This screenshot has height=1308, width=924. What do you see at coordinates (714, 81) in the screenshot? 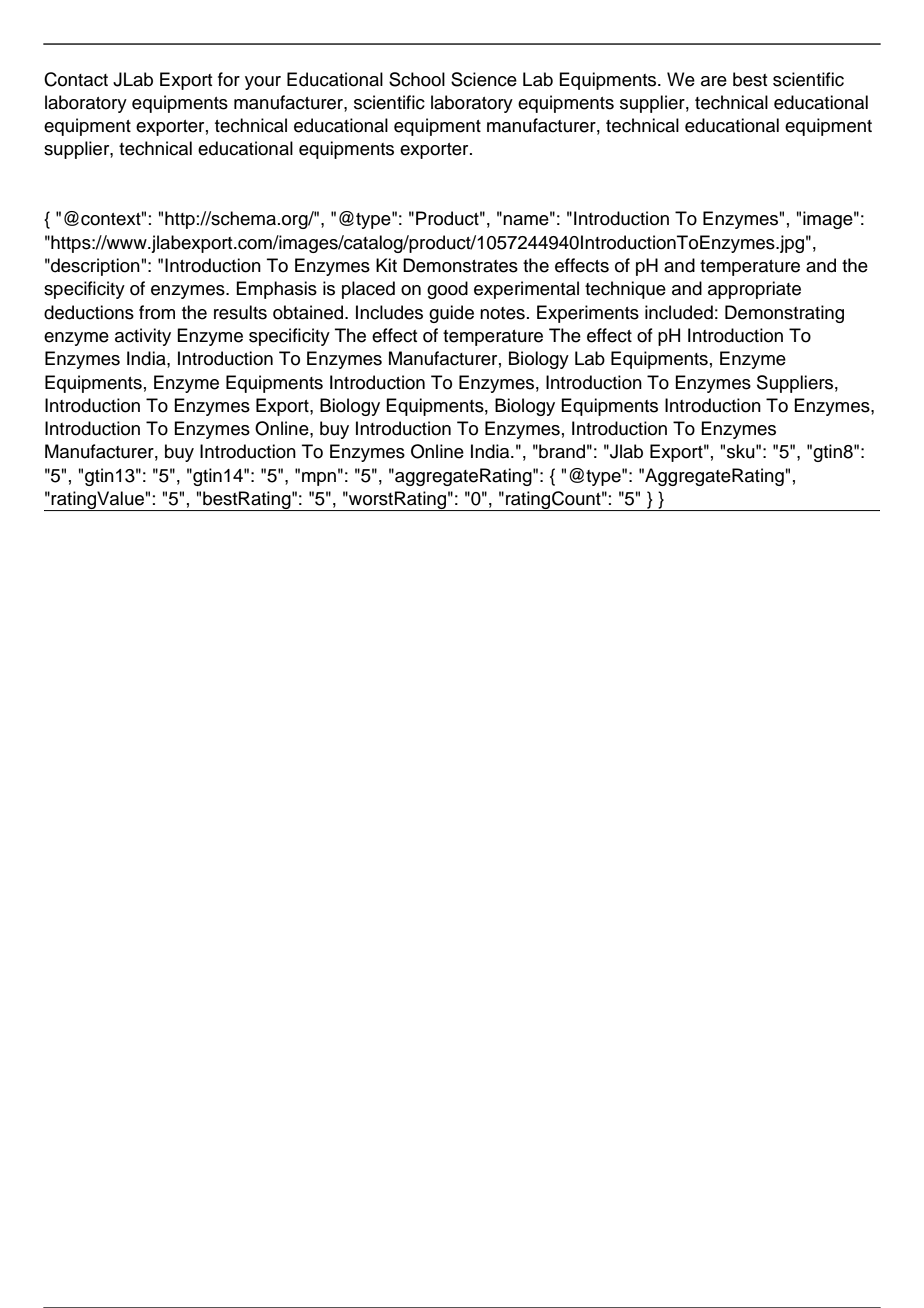
I see `are` at bounding box center [714, 81].
